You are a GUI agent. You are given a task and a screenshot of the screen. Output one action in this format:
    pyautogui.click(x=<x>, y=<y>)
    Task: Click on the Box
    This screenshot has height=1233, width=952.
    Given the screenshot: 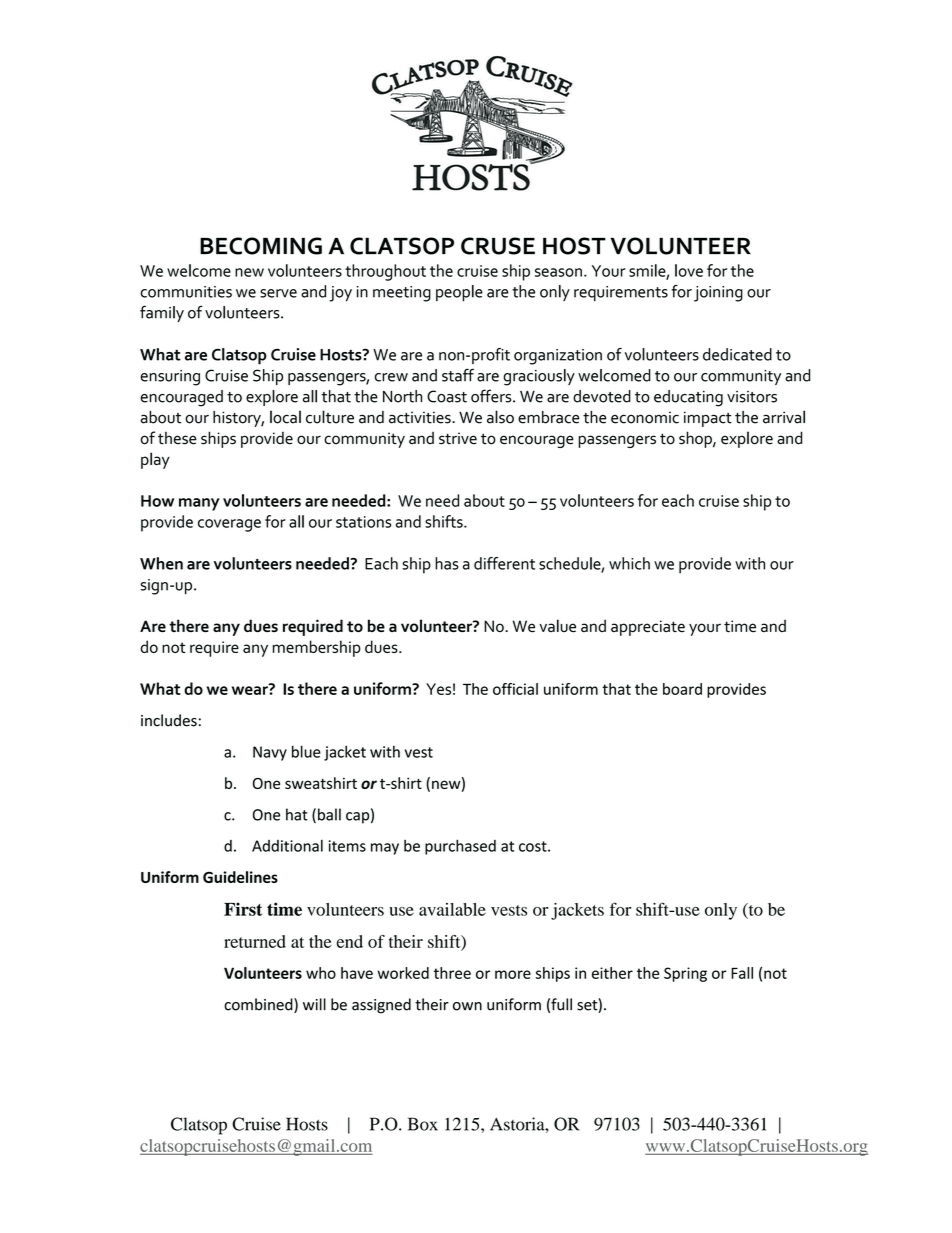 What is the action you would take?
    pyautogui.click(x=423, y=1124)
